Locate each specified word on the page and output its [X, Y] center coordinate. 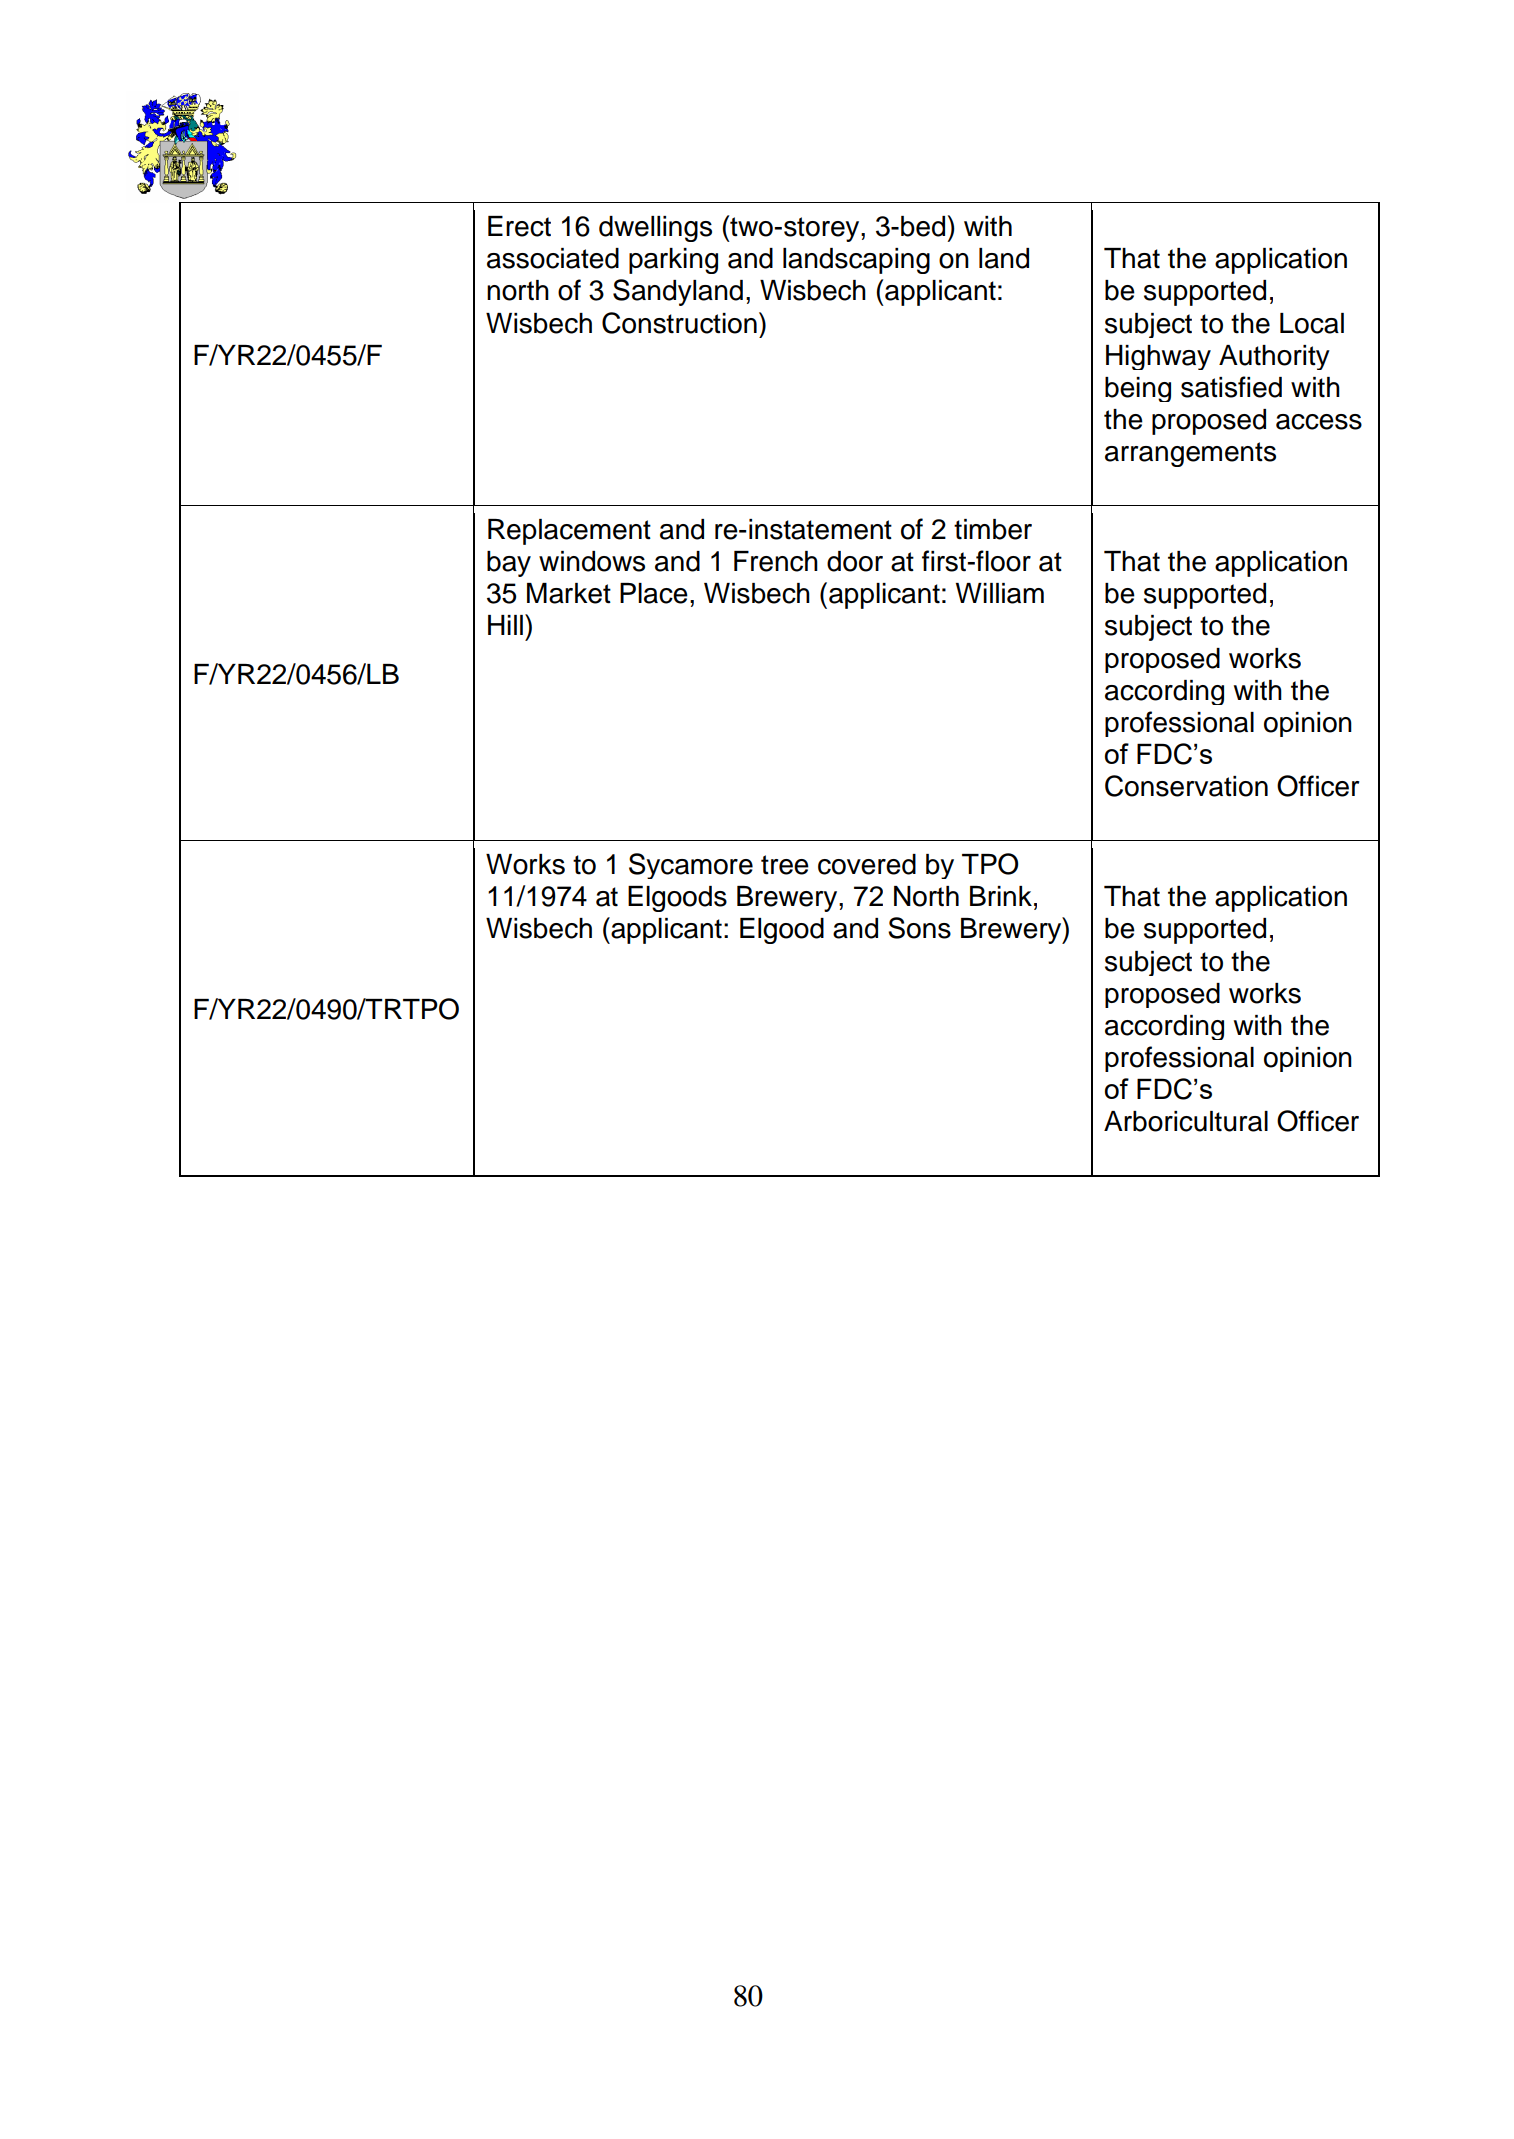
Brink [1001, 896]
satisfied [1231, 387]
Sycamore [691, 866]
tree [785, 865]
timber [993, 529]
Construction [679, 323]
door [855, 561]
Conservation [1186, 786]
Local [1312, 323]
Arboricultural [1186, 1121]
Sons [919, 928]
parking [673, 261]
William [1000, 593]
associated [553, 258]
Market [569, 593]
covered [867, 864]
